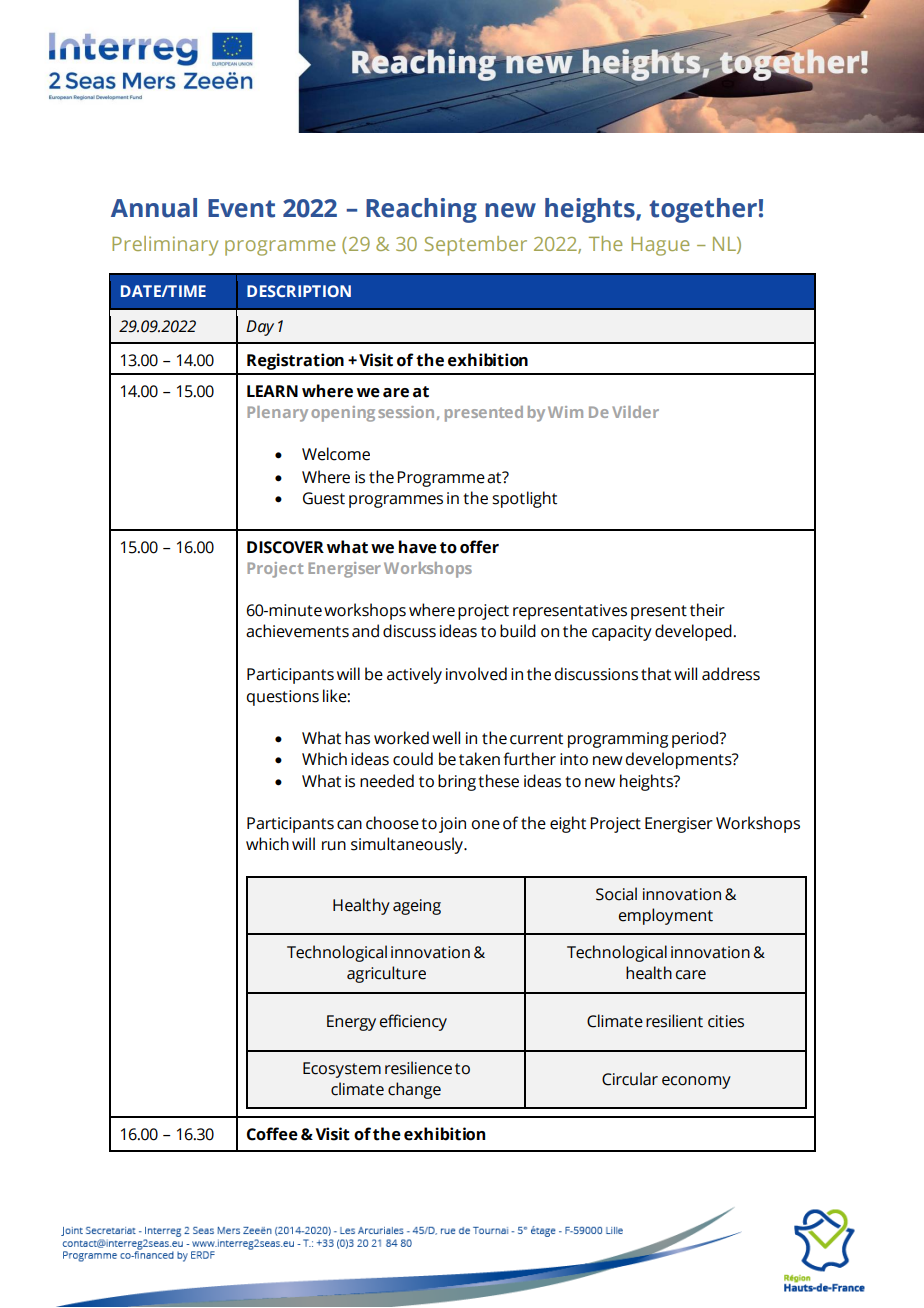 The height and width of the document is (1308, 924). Describe the element at coordinates (241, 208) in the document. I see `Event` at that location.
